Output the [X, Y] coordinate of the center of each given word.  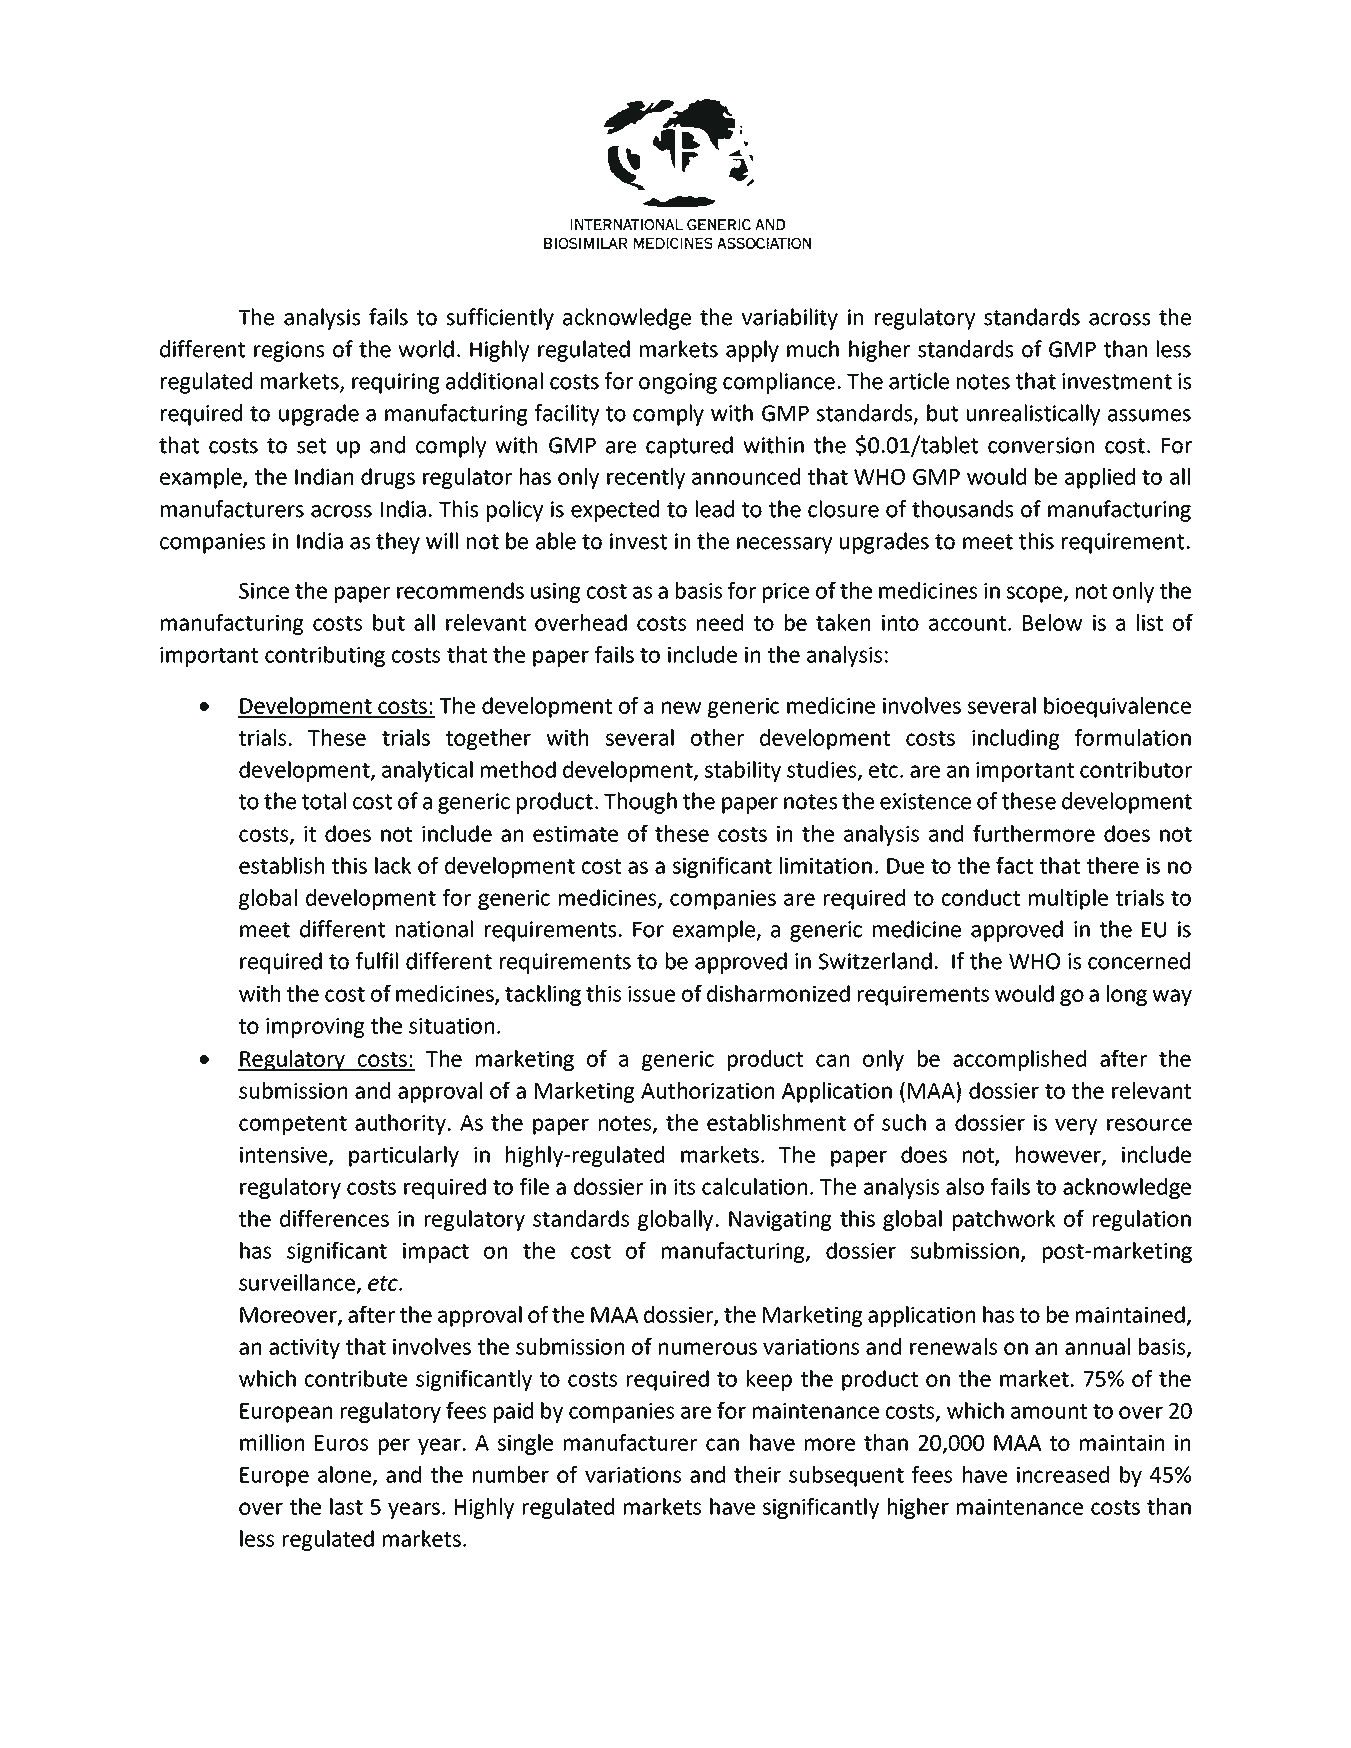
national [434, 929]
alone [344, 1474]
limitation [826, 865]
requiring [396, 383]
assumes [1149, 415]
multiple [1068, 899]
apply [752, 351]
